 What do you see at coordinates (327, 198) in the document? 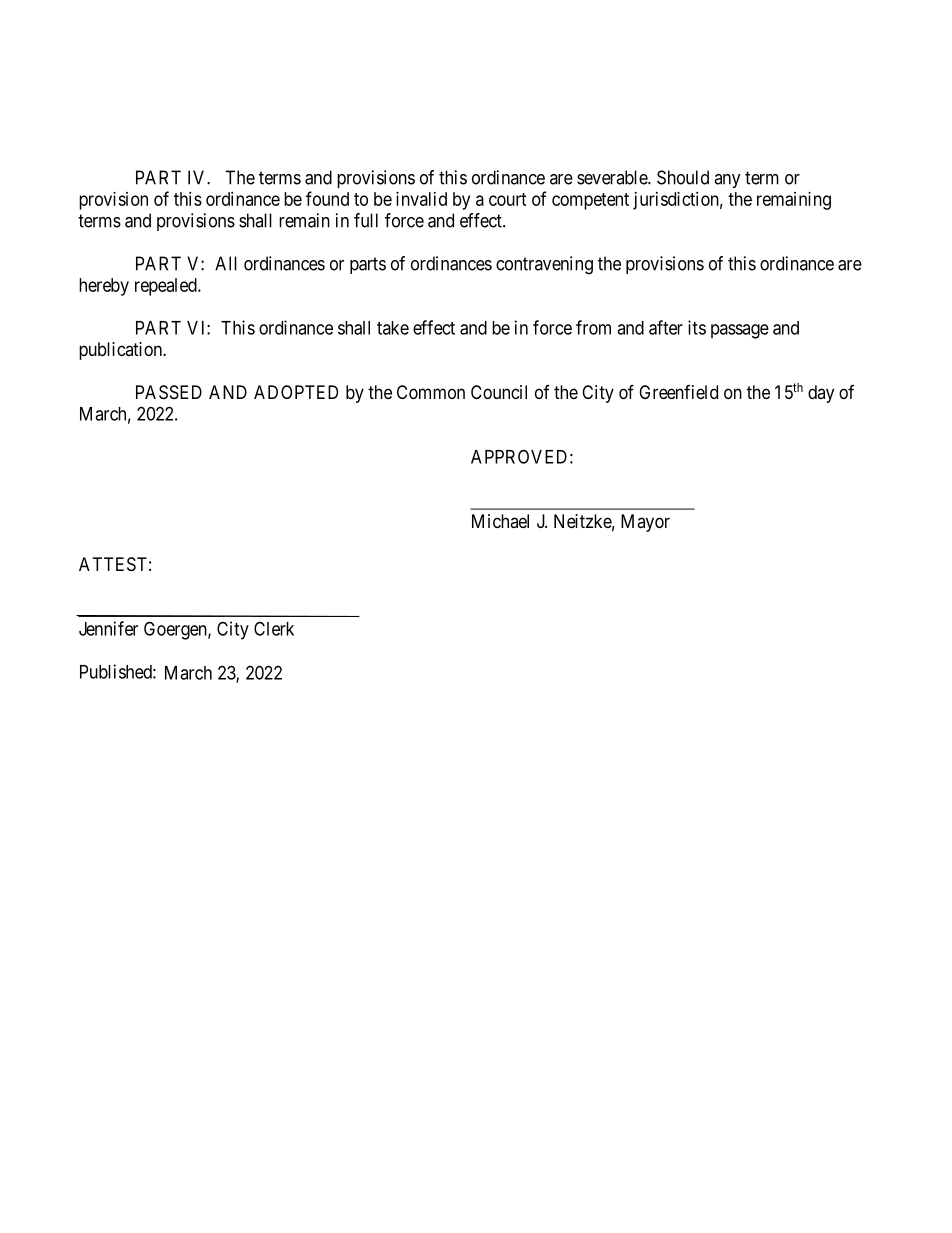
I see `found` at bounding box center [327, 198].
